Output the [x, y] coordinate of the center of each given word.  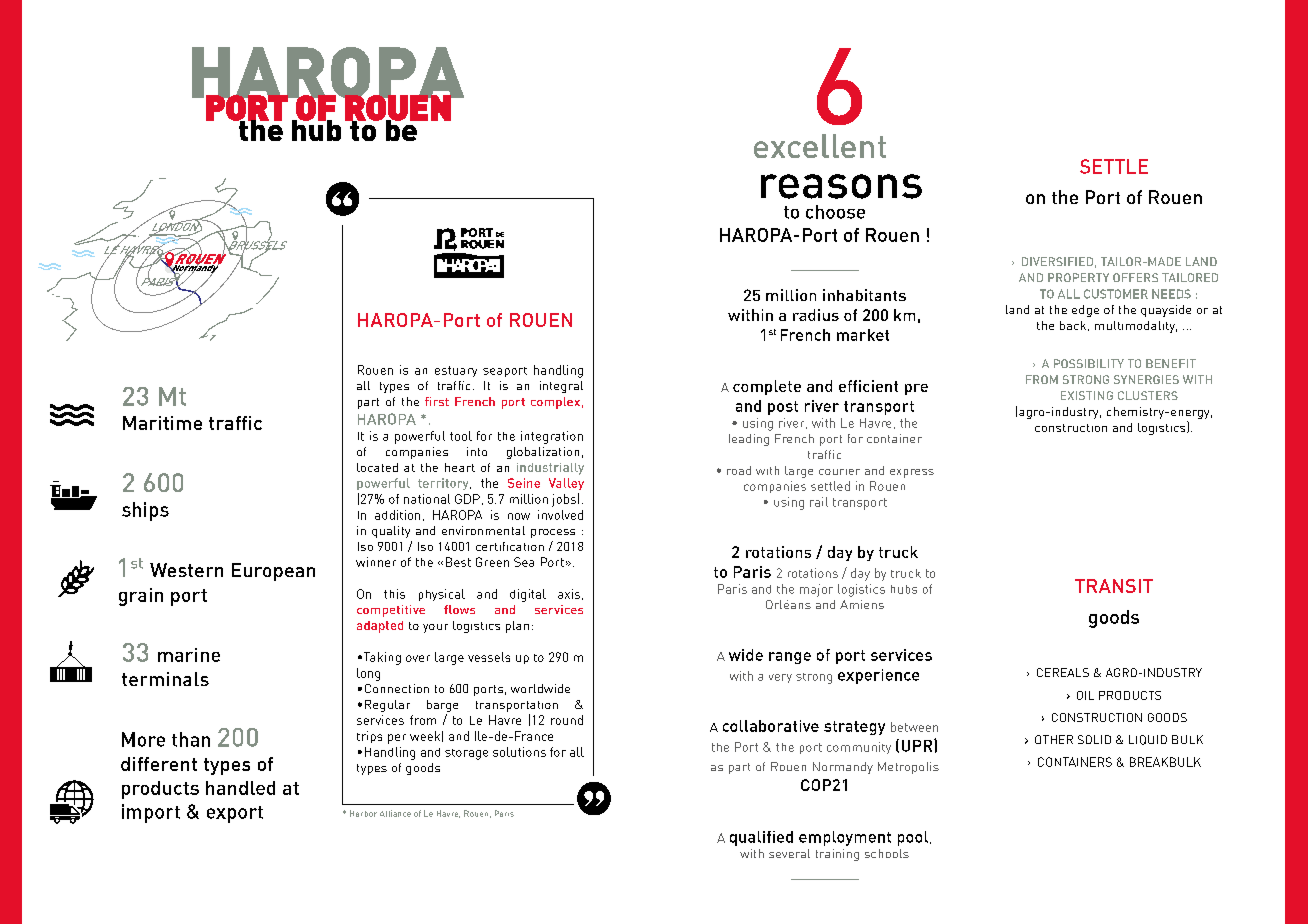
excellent [820, 146]
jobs [564, 500]
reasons [841, 186]
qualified [761, 838]
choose [835, 212]
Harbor [363, 813]
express [912, 473]
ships [145, 511]
